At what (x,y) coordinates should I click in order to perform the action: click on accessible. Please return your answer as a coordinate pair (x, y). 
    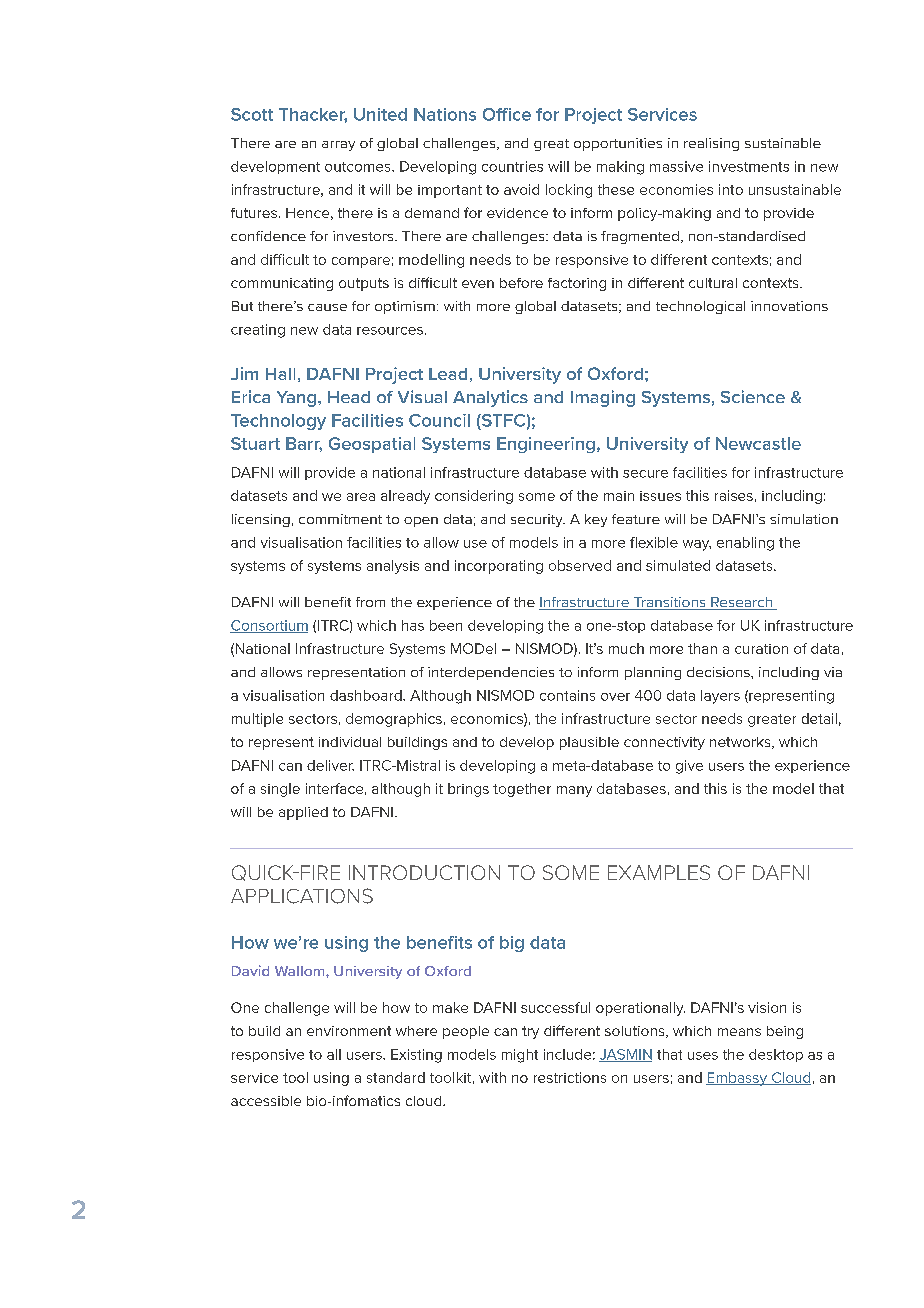
    Looking at the image, I should click on (266, 1101).
